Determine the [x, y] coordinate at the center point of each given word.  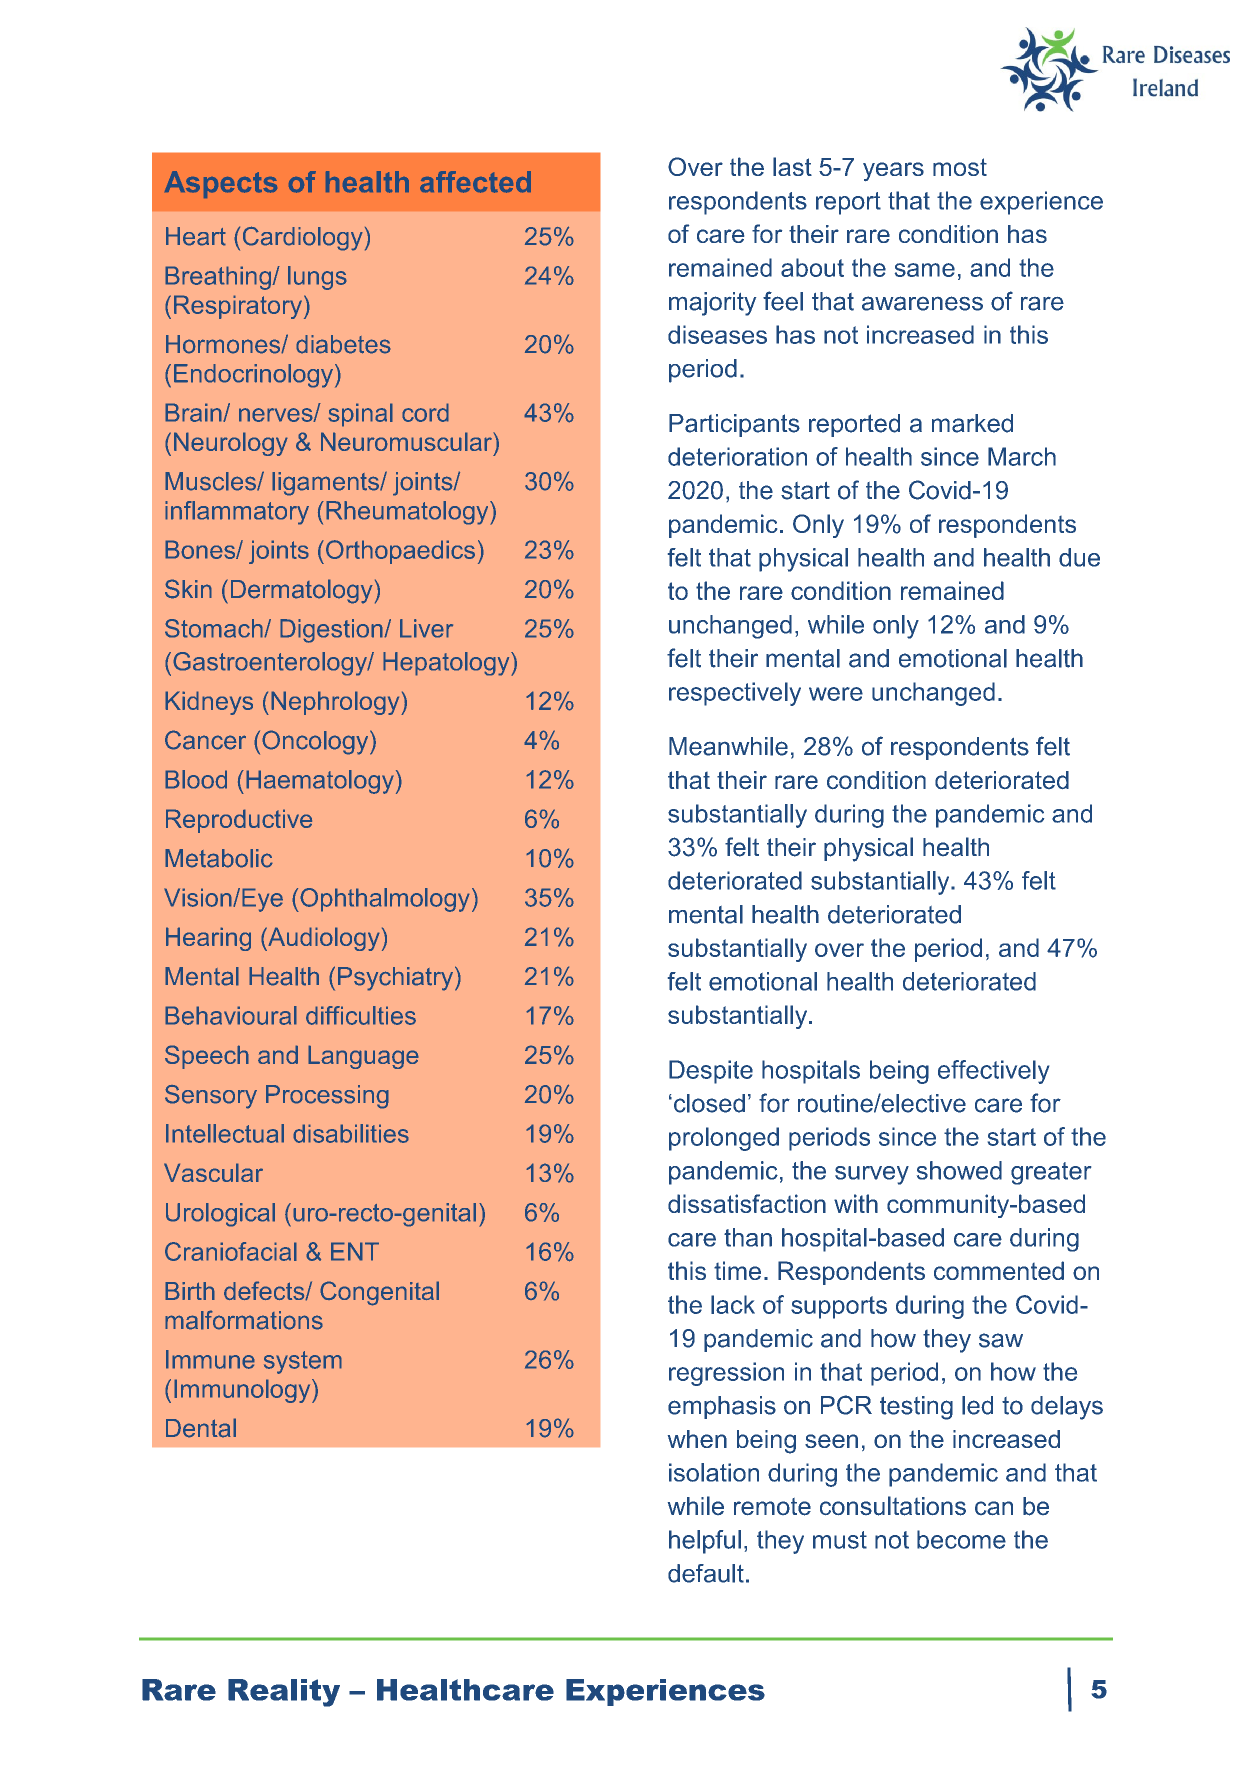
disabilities [351, 1133]
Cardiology [303, 238]
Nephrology [336, 703]
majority [712, 304]
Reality [284, 1693]
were [836, 694]
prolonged [724, 1139]
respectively [735, 694]
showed [959, 1170]
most [960, 167]
